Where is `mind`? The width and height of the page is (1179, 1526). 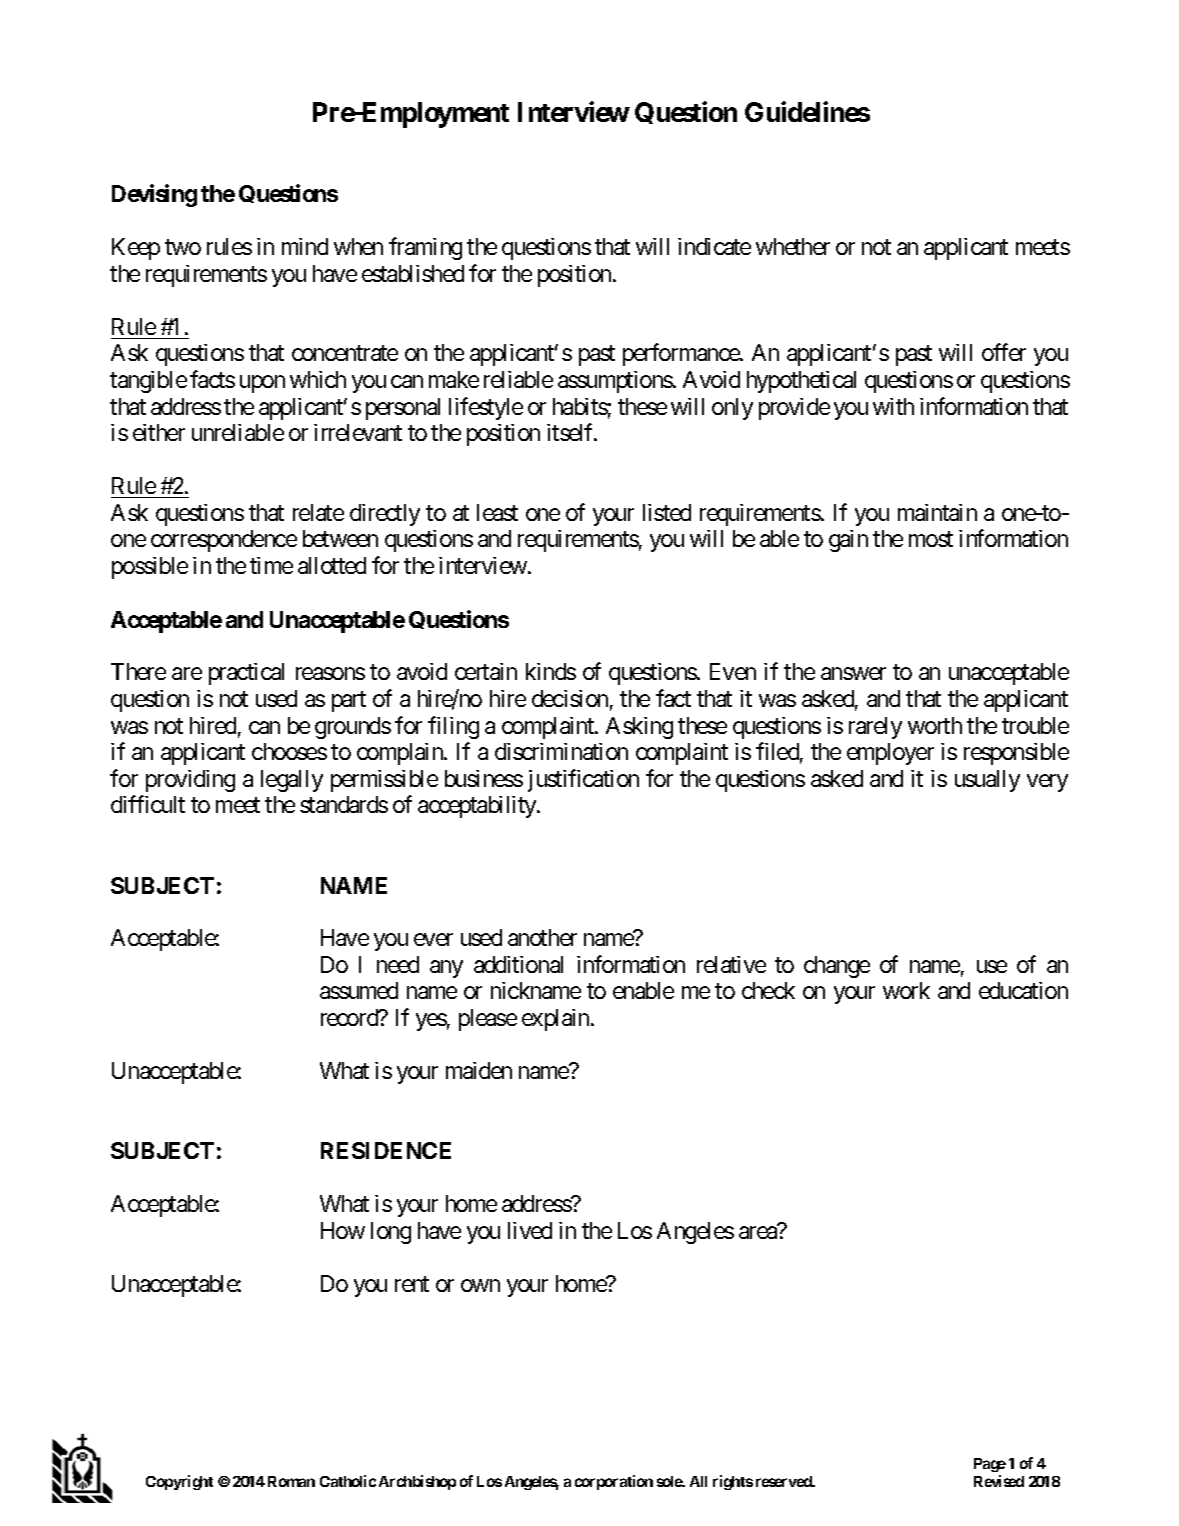
mind is located at coordinates (305, 246).
